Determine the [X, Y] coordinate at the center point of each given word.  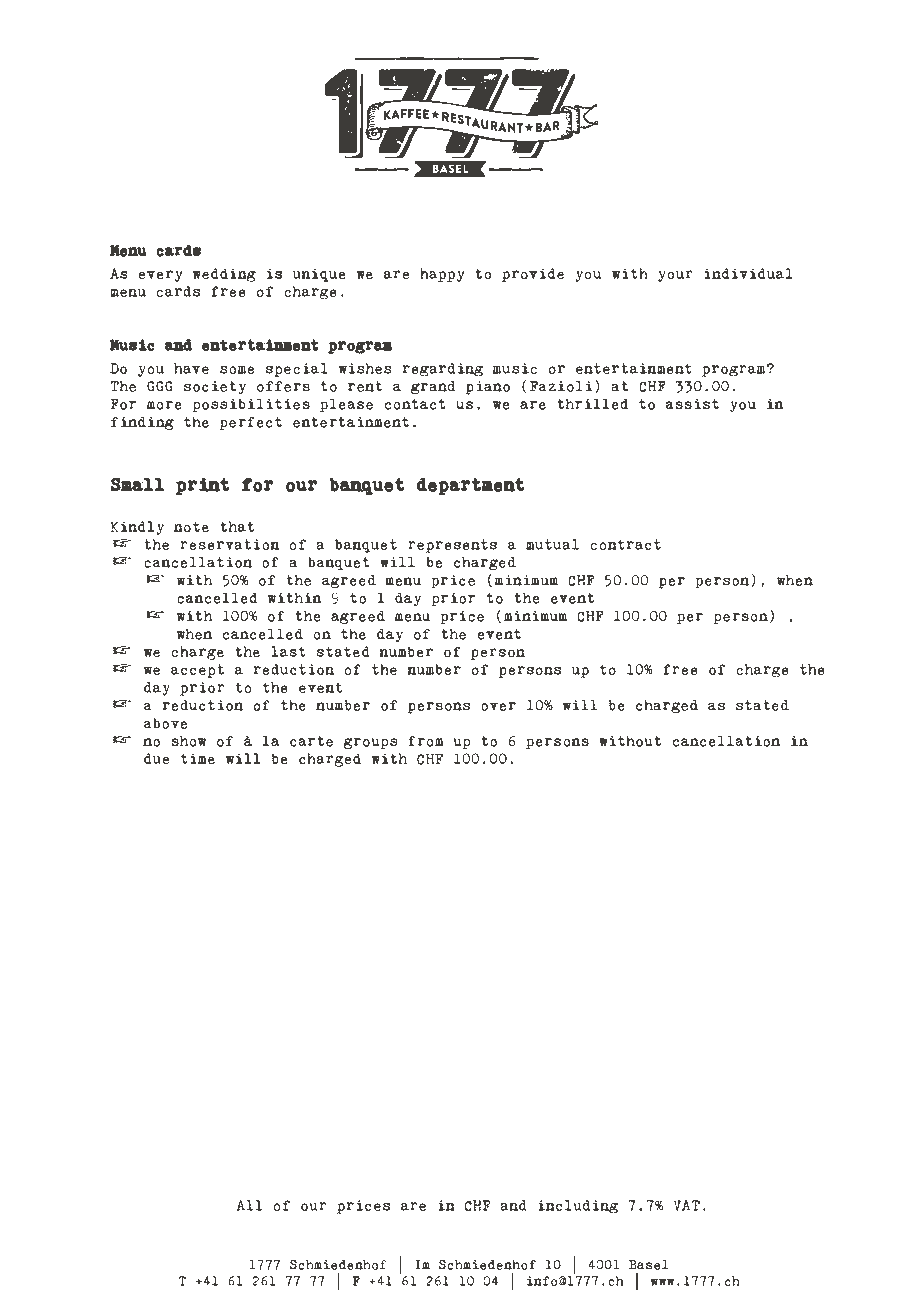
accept [197, 671]
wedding [224, 275]
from [426, 741]
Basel [648, 1265]
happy [442, 275]
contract [626, 544]
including [578, 1207]
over [498, 706]
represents [452, 546]
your [675, 276]
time [198, 759]
